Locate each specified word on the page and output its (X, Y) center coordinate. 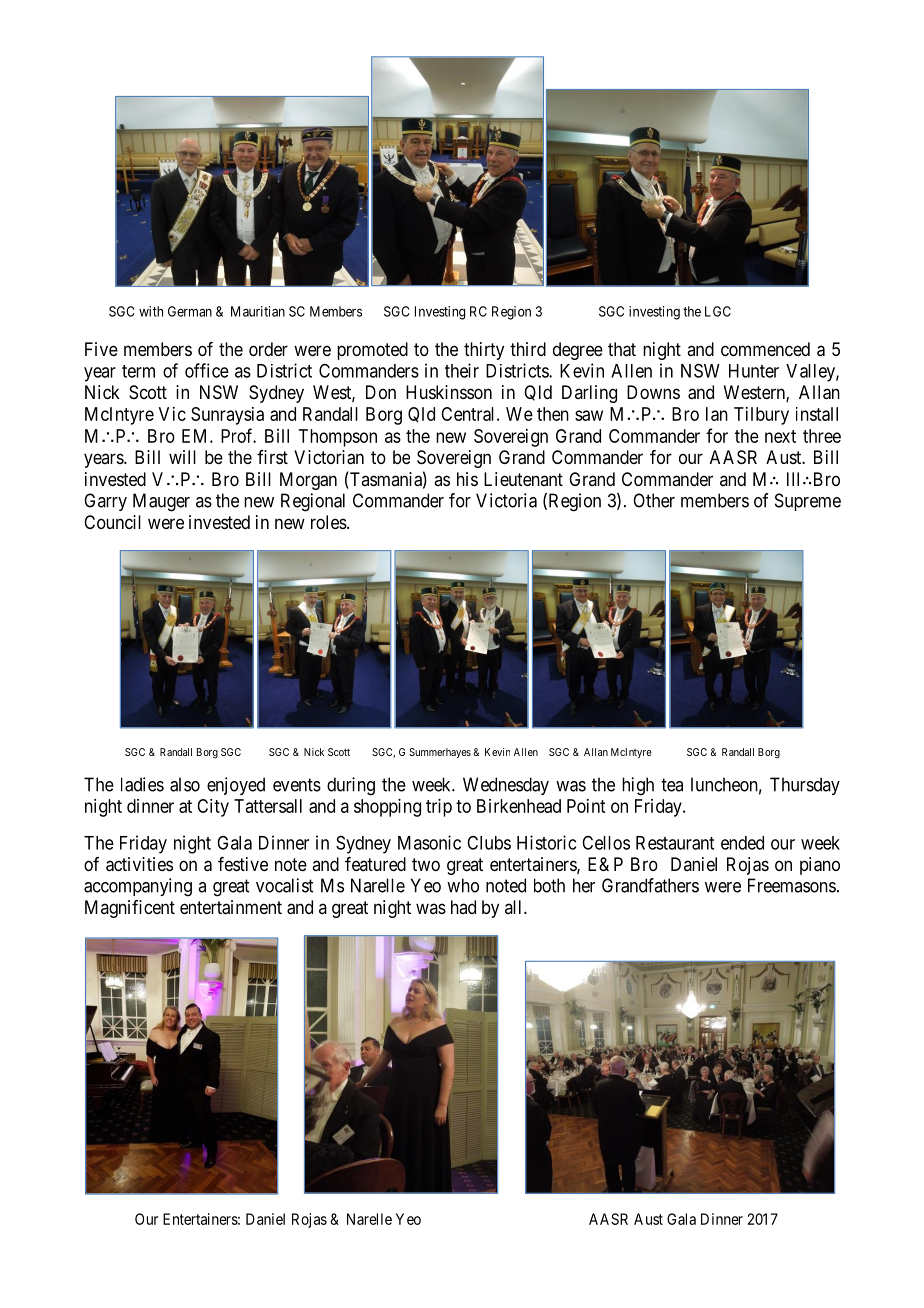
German (190, 311)
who (463, 885)
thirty (484, 351)
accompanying (138, 887)
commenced (765, 349)
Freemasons (792, 885)
